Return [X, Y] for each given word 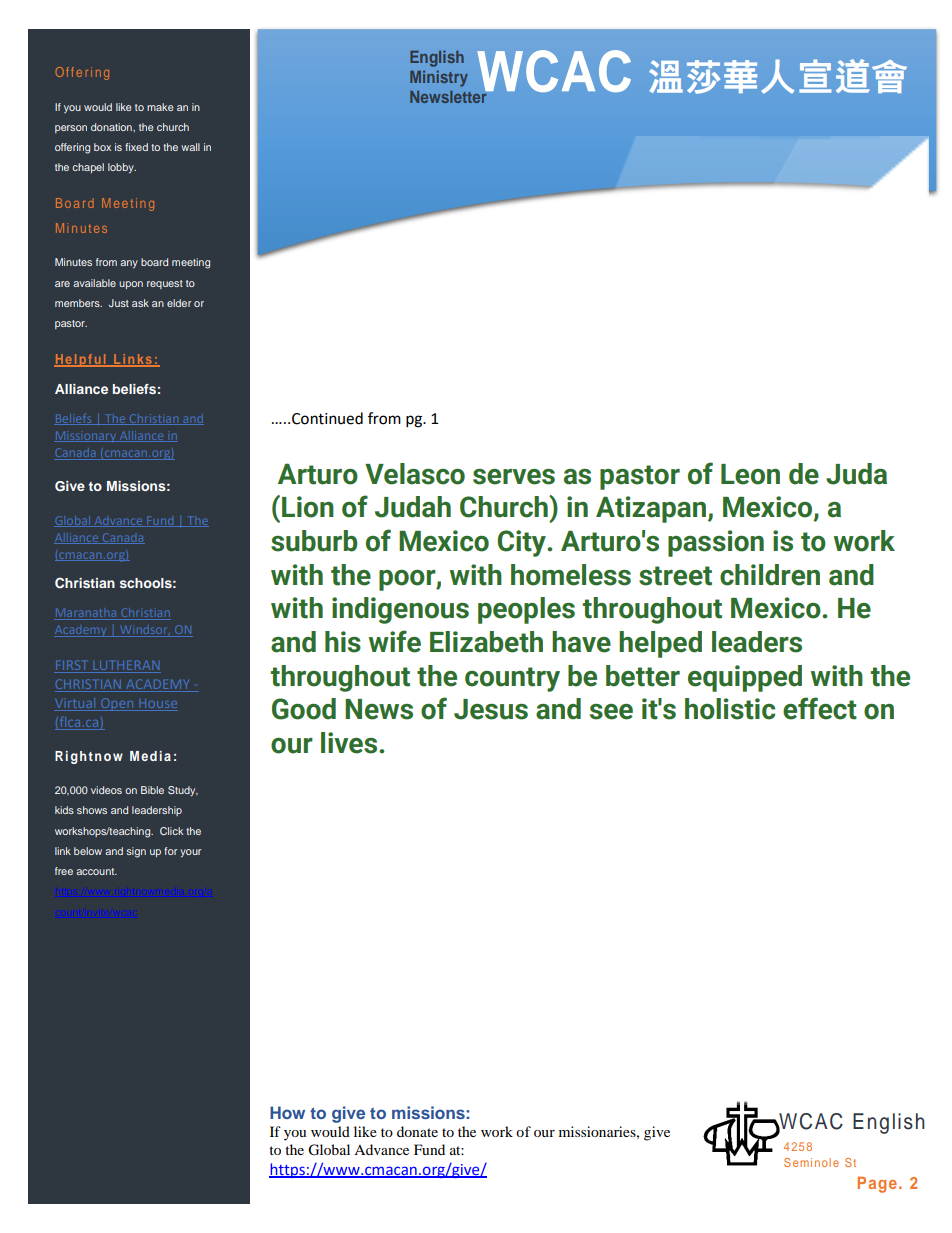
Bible [152, 790]
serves [514, 477]
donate [417, 1131]
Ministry [439, 78]
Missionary [86, 436]
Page [877, 1185]
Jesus [491, 709]
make [160, 107]
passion [716, 543]
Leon [750, 474]
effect [820, 708]
